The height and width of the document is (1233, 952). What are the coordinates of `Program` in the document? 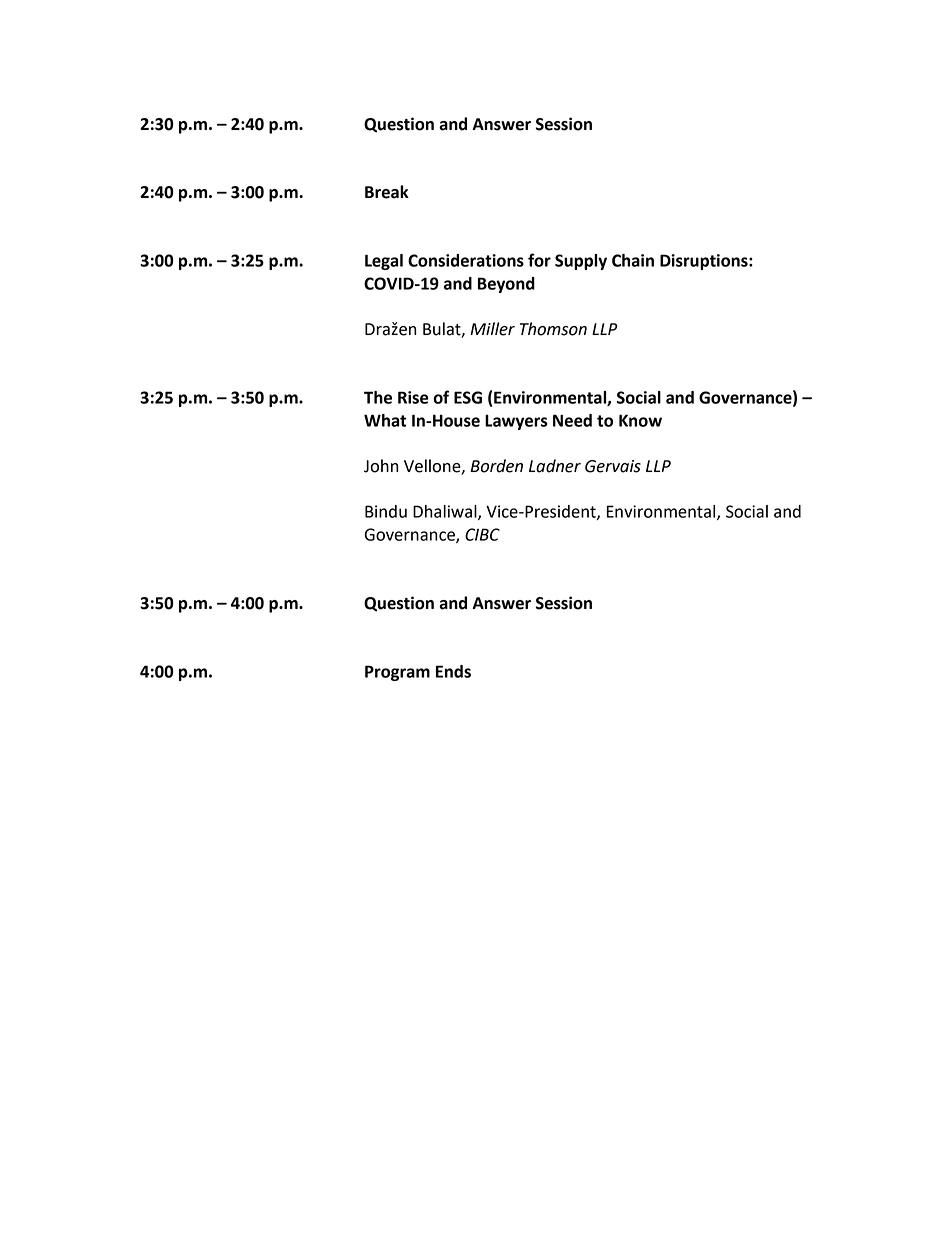 It's located at (397, 673).
